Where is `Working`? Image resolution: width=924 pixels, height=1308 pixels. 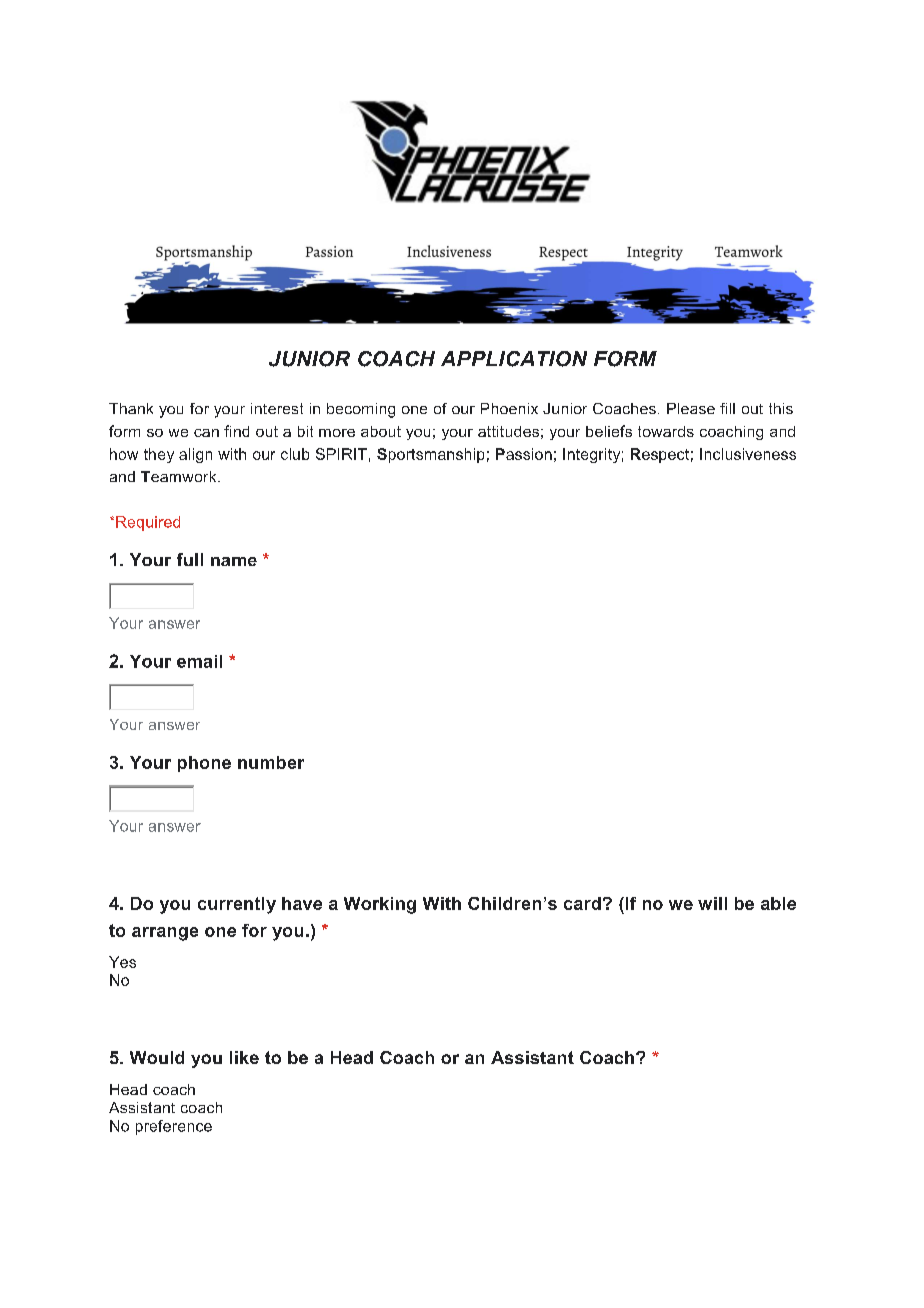
Working is located at coordinates (380, 905).
